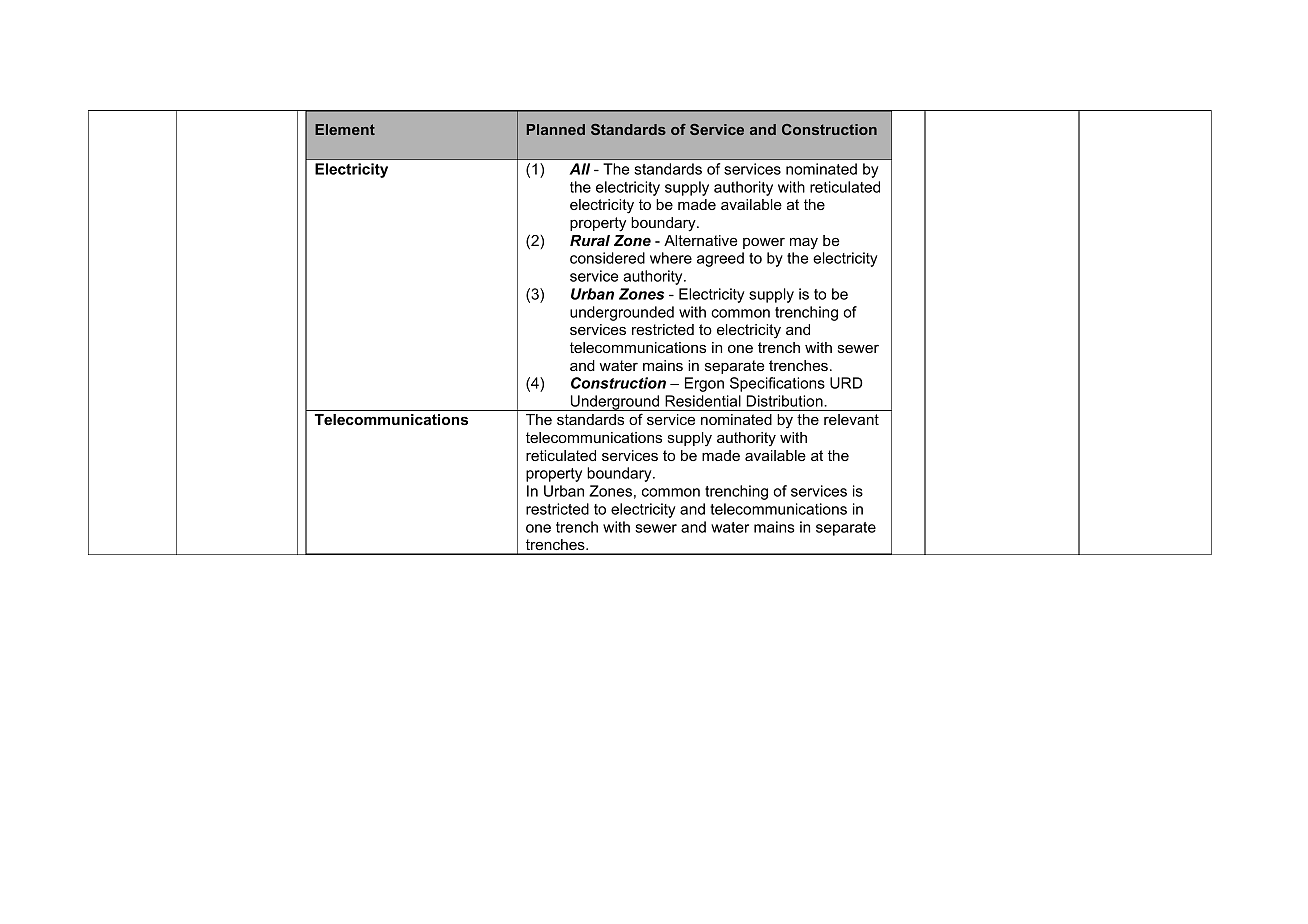 This document has width=1308, height=924. What do you see at coordinates (579, 169) in the document?
I see `All` at bounding box center [579, 169].
